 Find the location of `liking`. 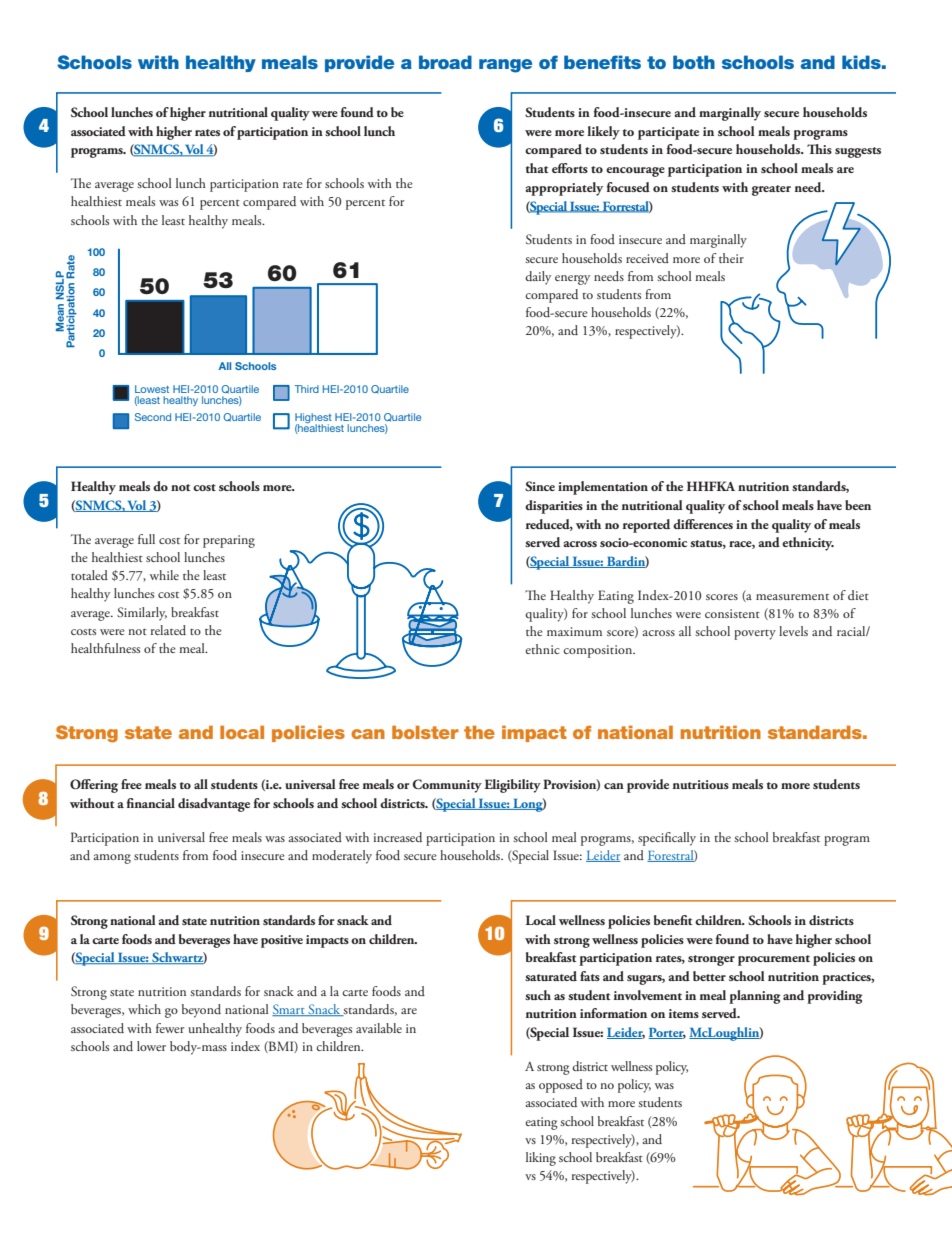

liking is located at coordinates (541, 1159).
